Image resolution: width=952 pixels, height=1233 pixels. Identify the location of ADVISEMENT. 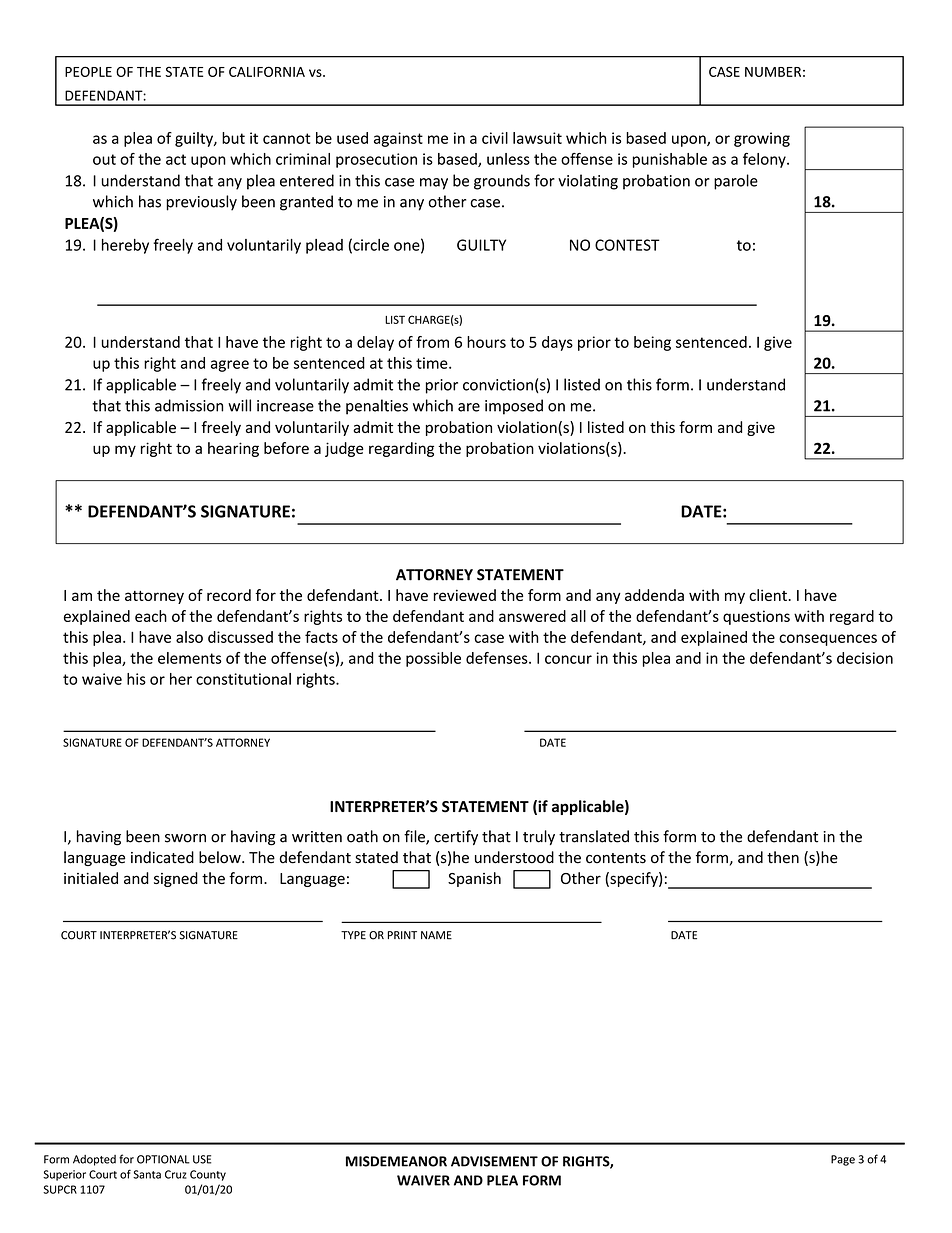
(494, 1161).
